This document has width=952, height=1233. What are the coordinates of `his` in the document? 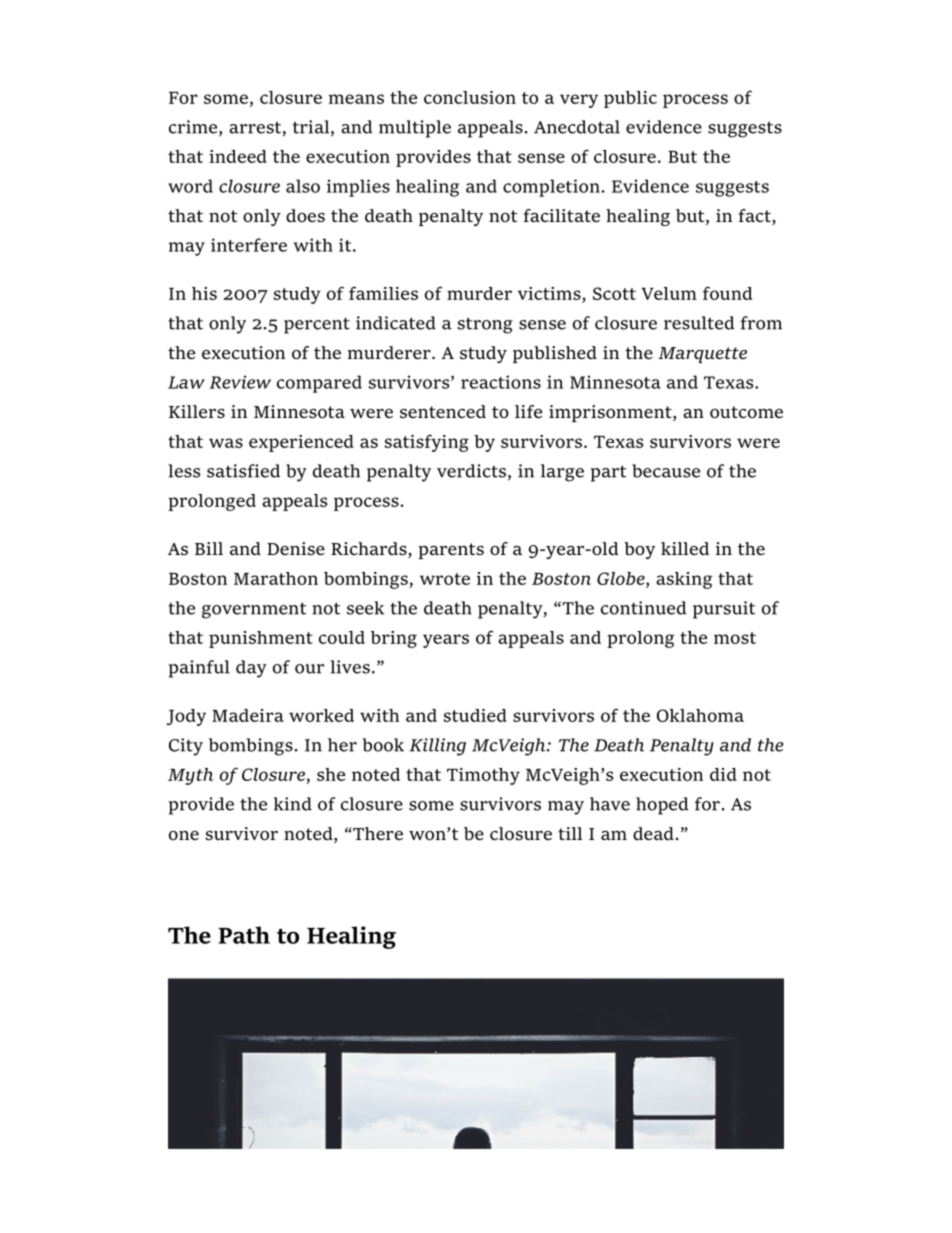 It's located at (204, 293).
